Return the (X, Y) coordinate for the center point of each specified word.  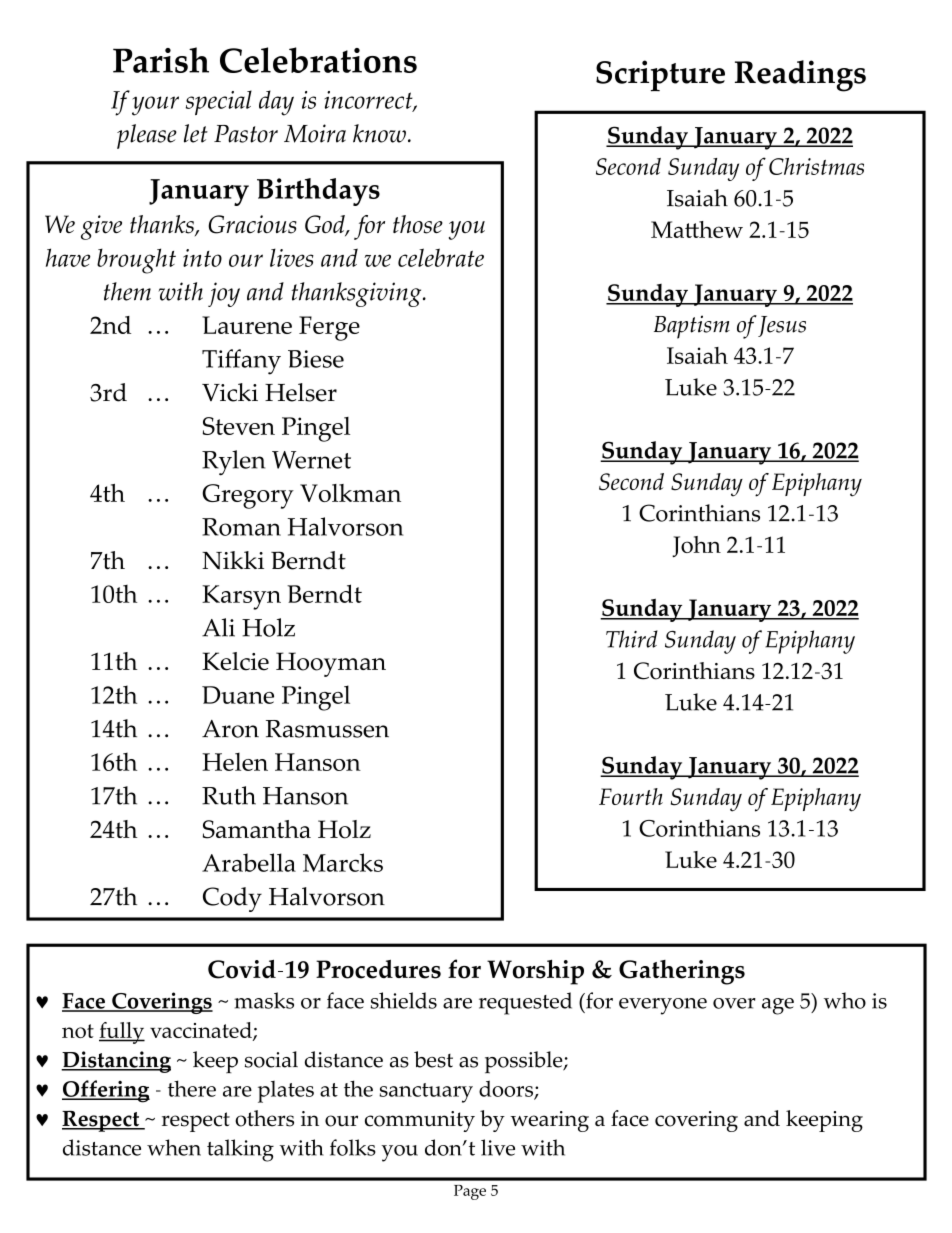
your (155, 106)
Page (470, 1192)
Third (632, 639)
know (379, 133)
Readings (800, 76)
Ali (218, 627)
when (174, 1147)
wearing (549, 1121)
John (696, 546)
